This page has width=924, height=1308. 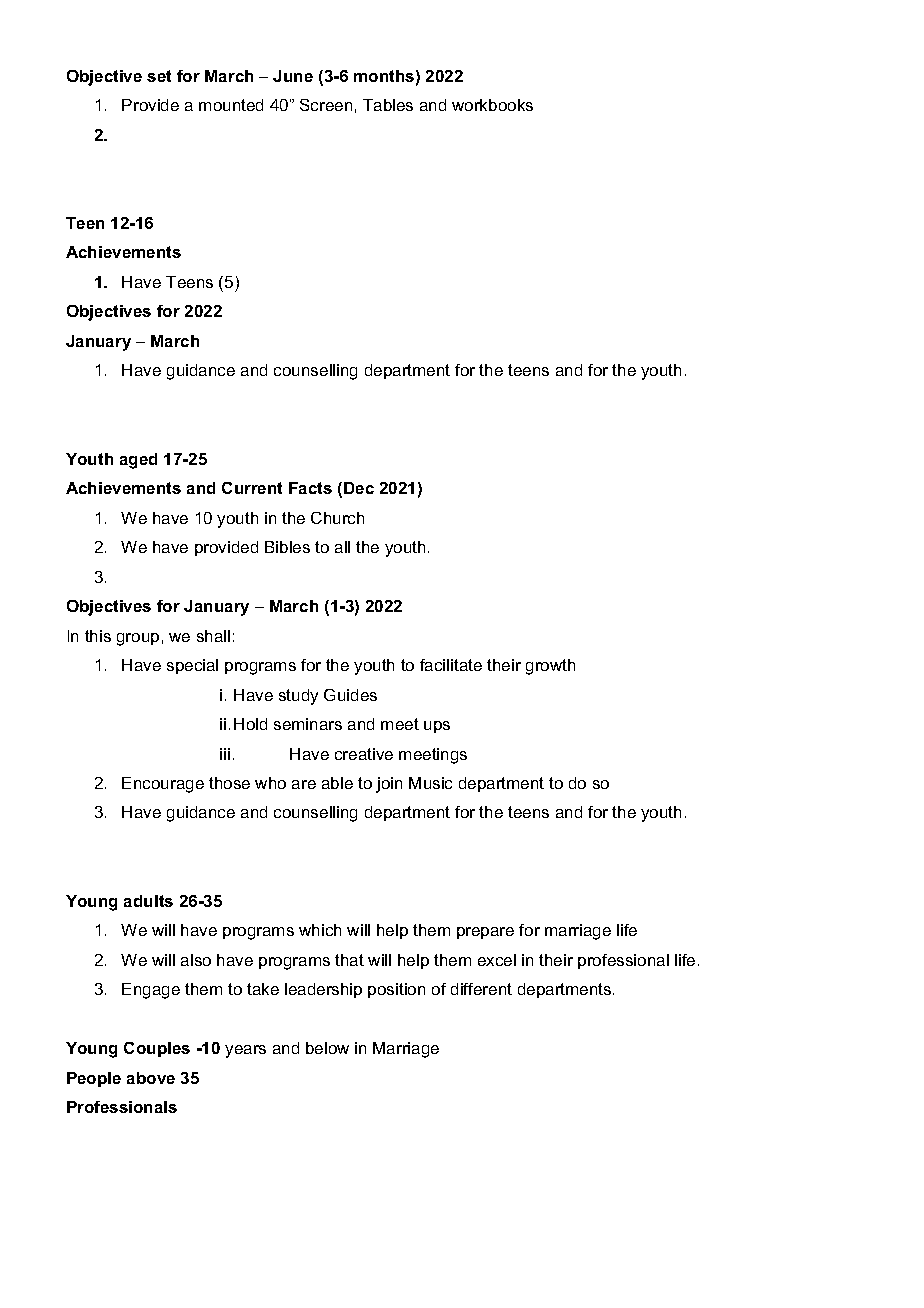 I want to click on Encourage, so click(x=163, y=785).
